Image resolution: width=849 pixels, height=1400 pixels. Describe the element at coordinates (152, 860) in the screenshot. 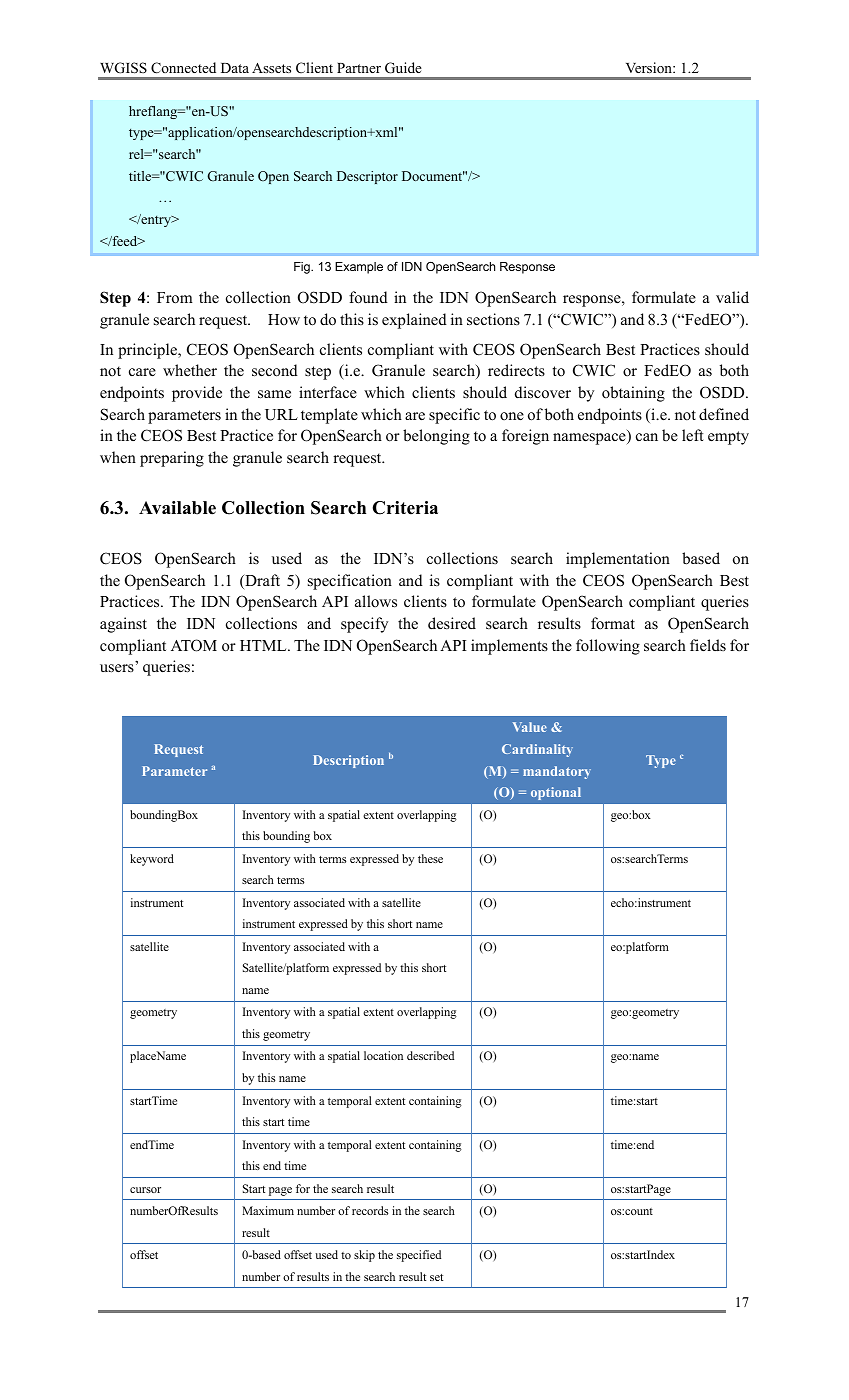

I see `keyword` at that location.
